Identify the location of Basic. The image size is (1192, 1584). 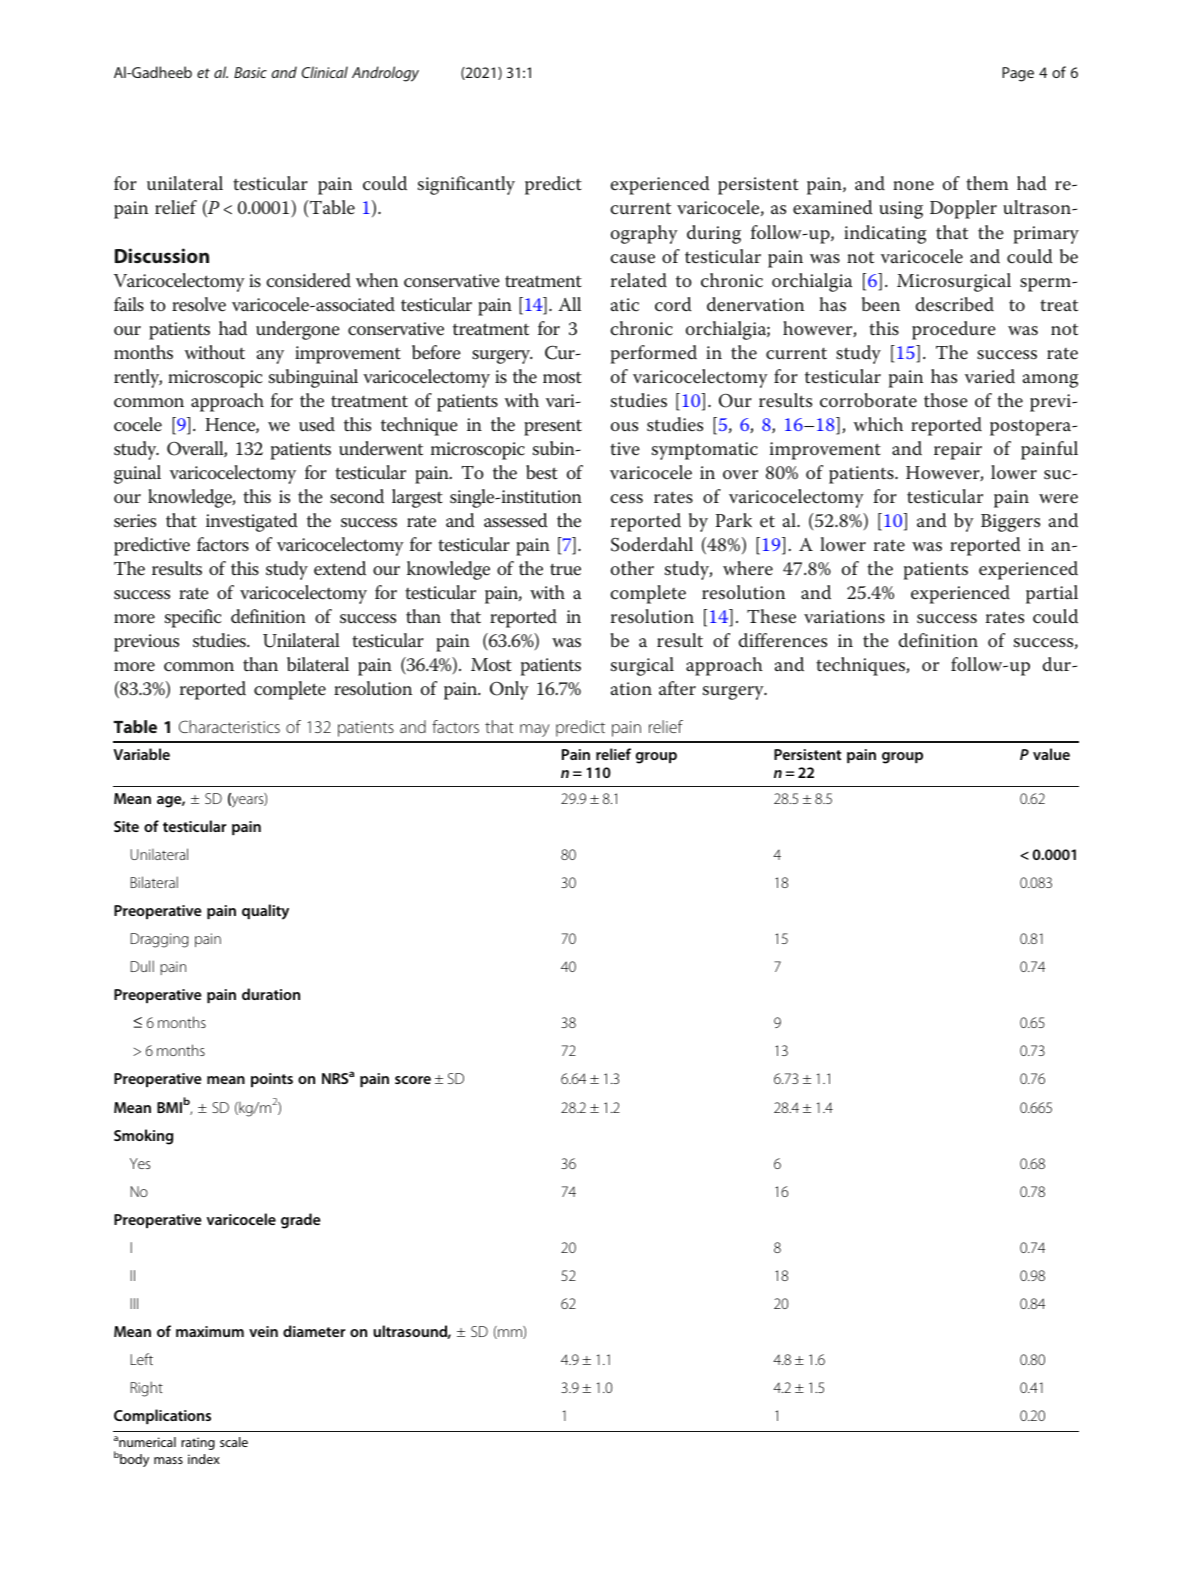
(250, 72).
